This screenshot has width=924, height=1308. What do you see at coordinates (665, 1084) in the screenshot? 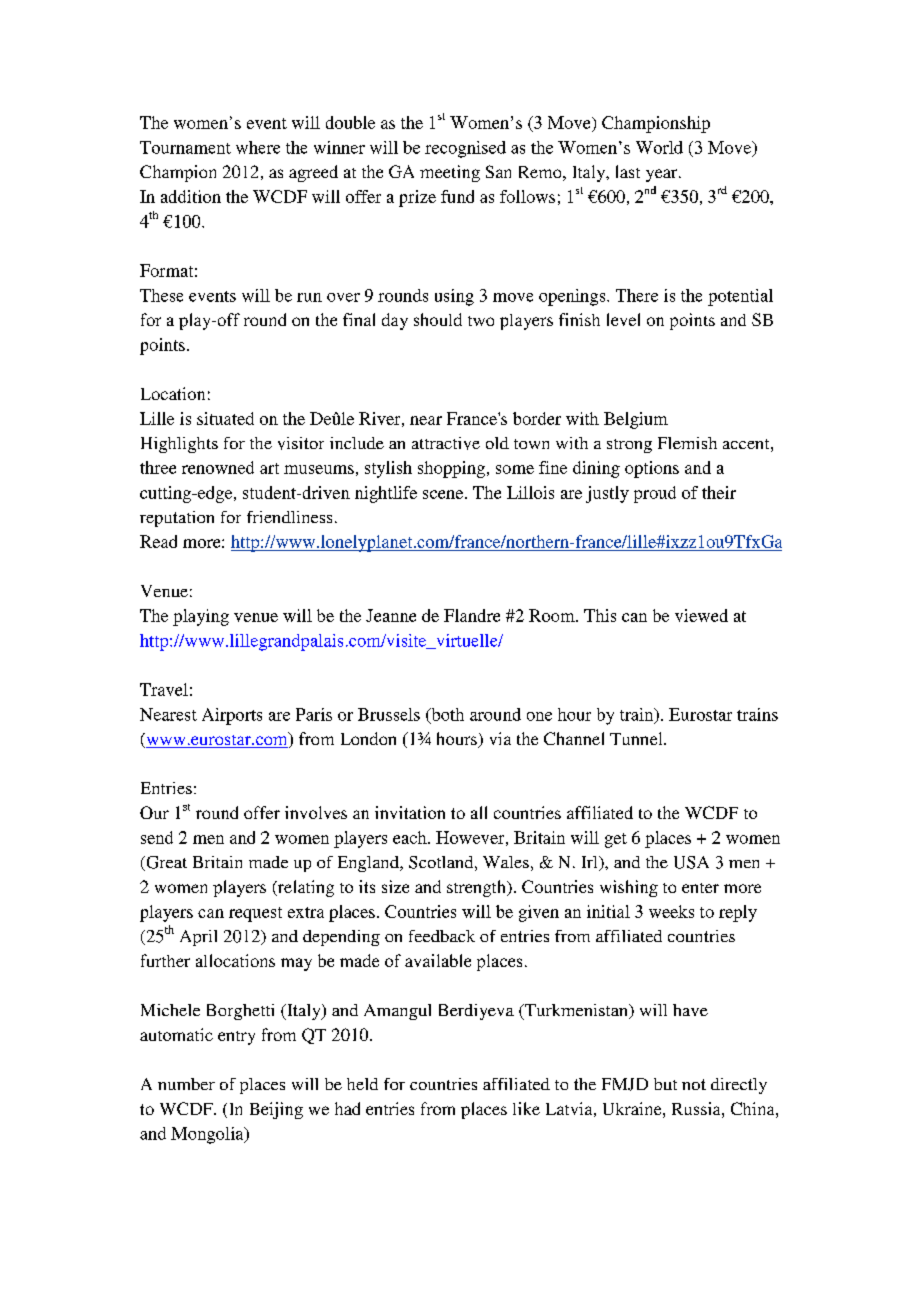
I see `but` at bounding box center [665, 1084].
